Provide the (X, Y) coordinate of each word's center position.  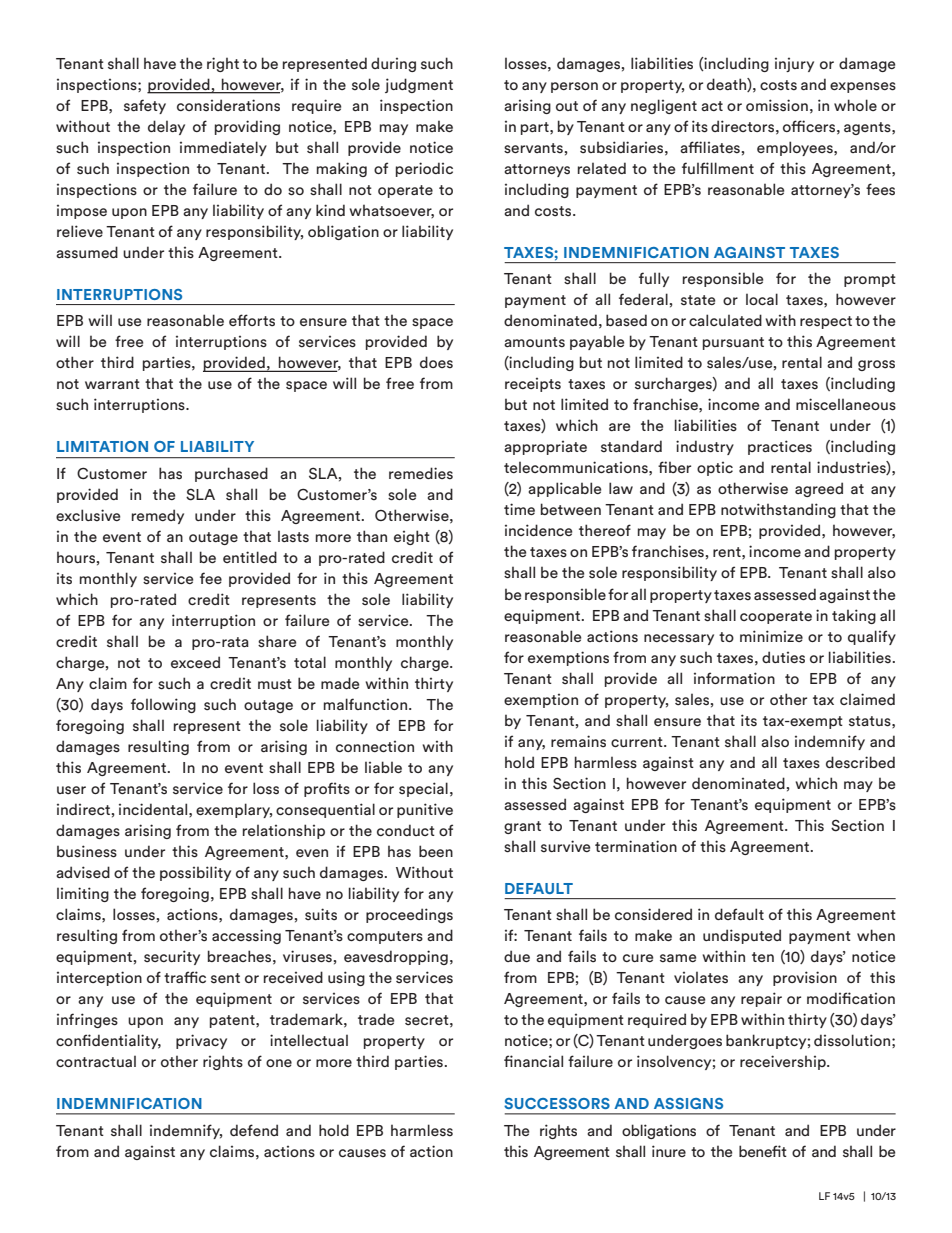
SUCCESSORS (557, 1103)
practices (780, 447)
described (860, 762)
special (423, 789)
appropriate (545, 448)
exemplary (234, 810)
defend (254, 1130)
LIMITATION (102, 446)
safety (145, 106)
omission (777, 105)
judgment (419, 85)
